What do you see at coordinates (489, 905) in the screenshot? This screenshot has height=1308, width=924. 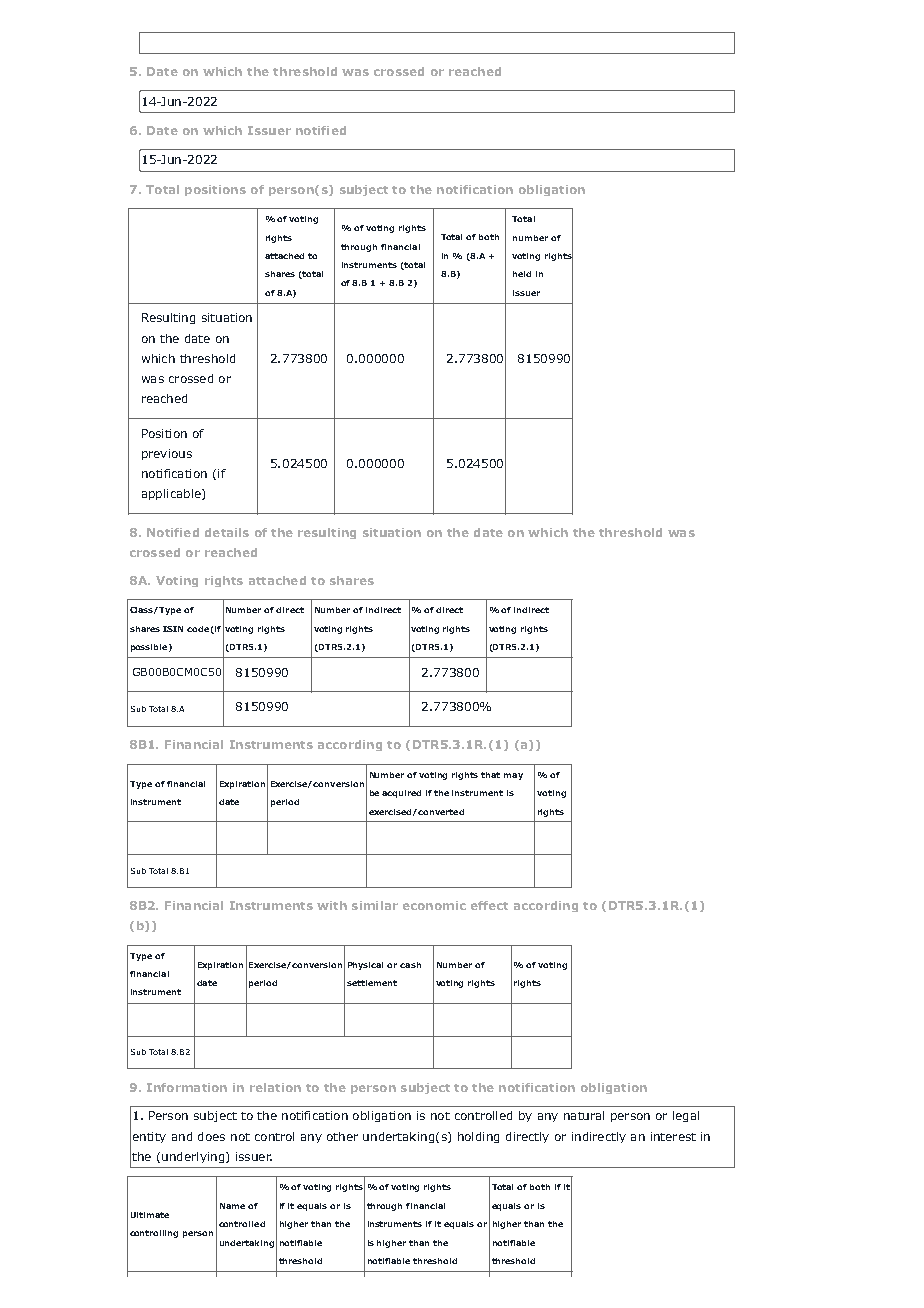 I see `effect` at bounding box center [489, 905].
